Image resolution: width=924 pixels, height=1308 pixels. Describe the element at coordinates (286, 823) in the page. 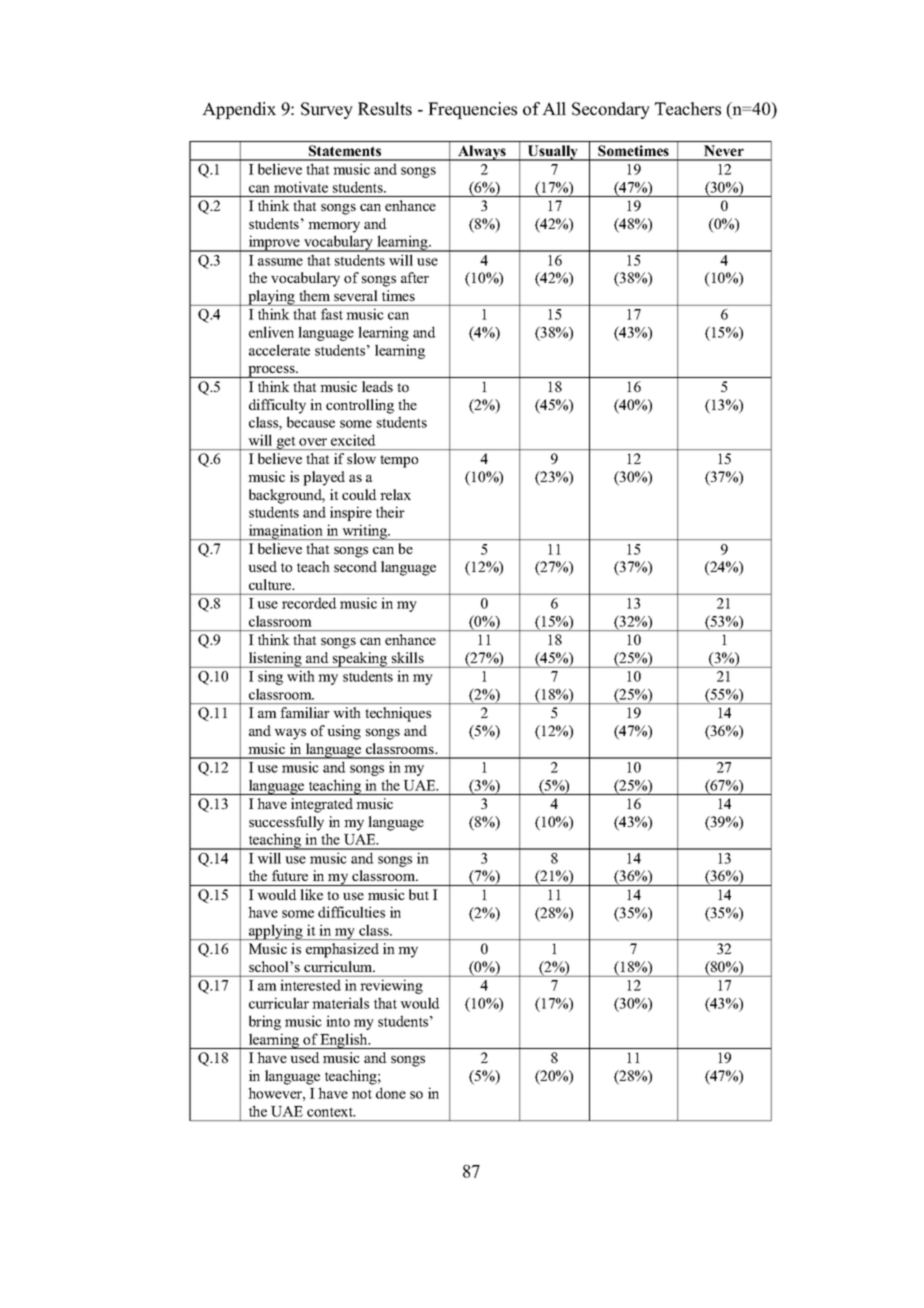

I see `successfully` at that location.
